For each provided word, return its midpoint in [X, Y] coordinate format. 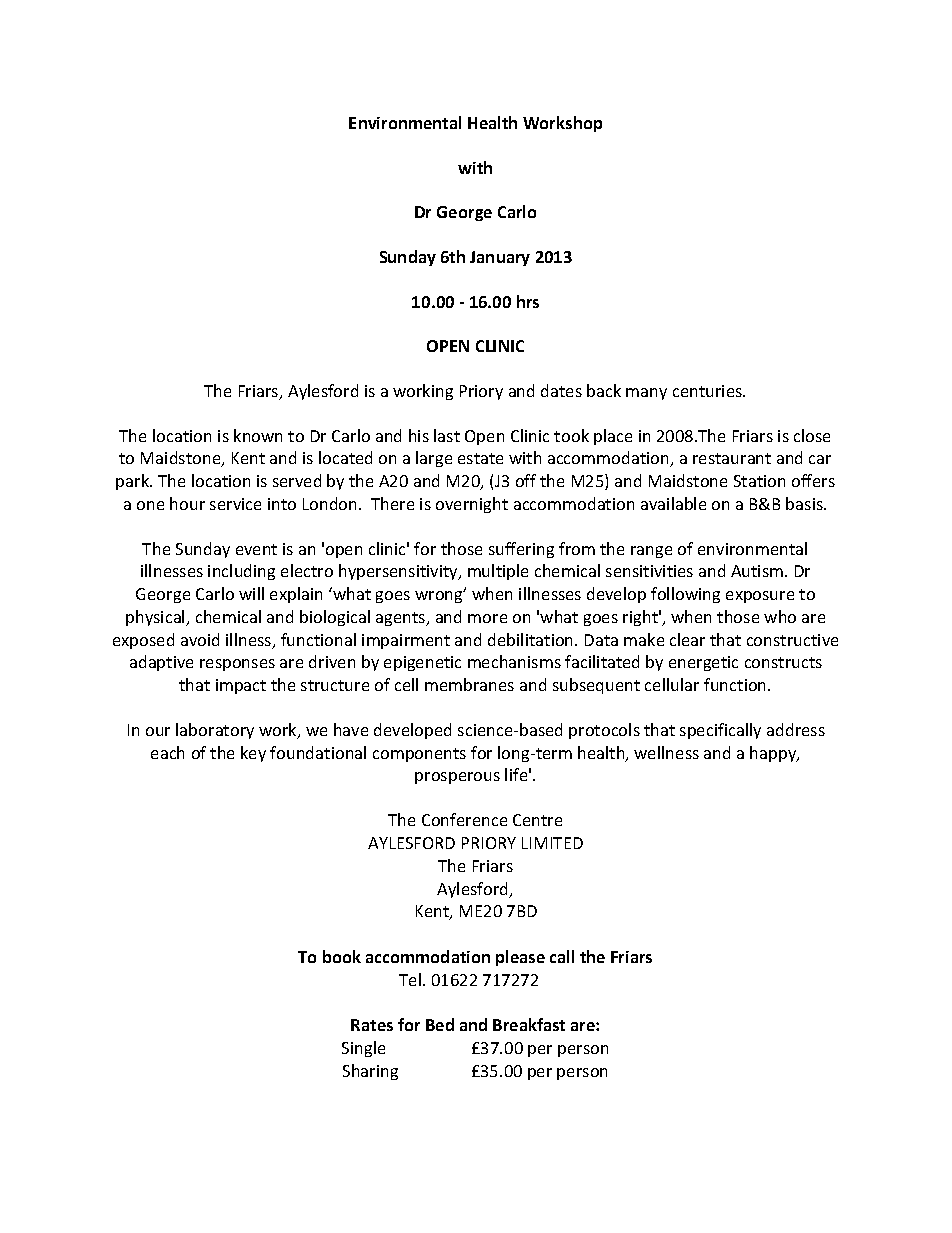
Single [363, 1049]
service [235, 504]
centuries [708, 391]
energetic [703, 663]
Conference [464, 819]
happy [774, 754]
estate [480, 458]
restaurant [732, 458]
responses [237, 665]
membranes [469, 684]
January [500, 258]
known [258, 435]
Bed [440, 1024]
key [253, 754]
